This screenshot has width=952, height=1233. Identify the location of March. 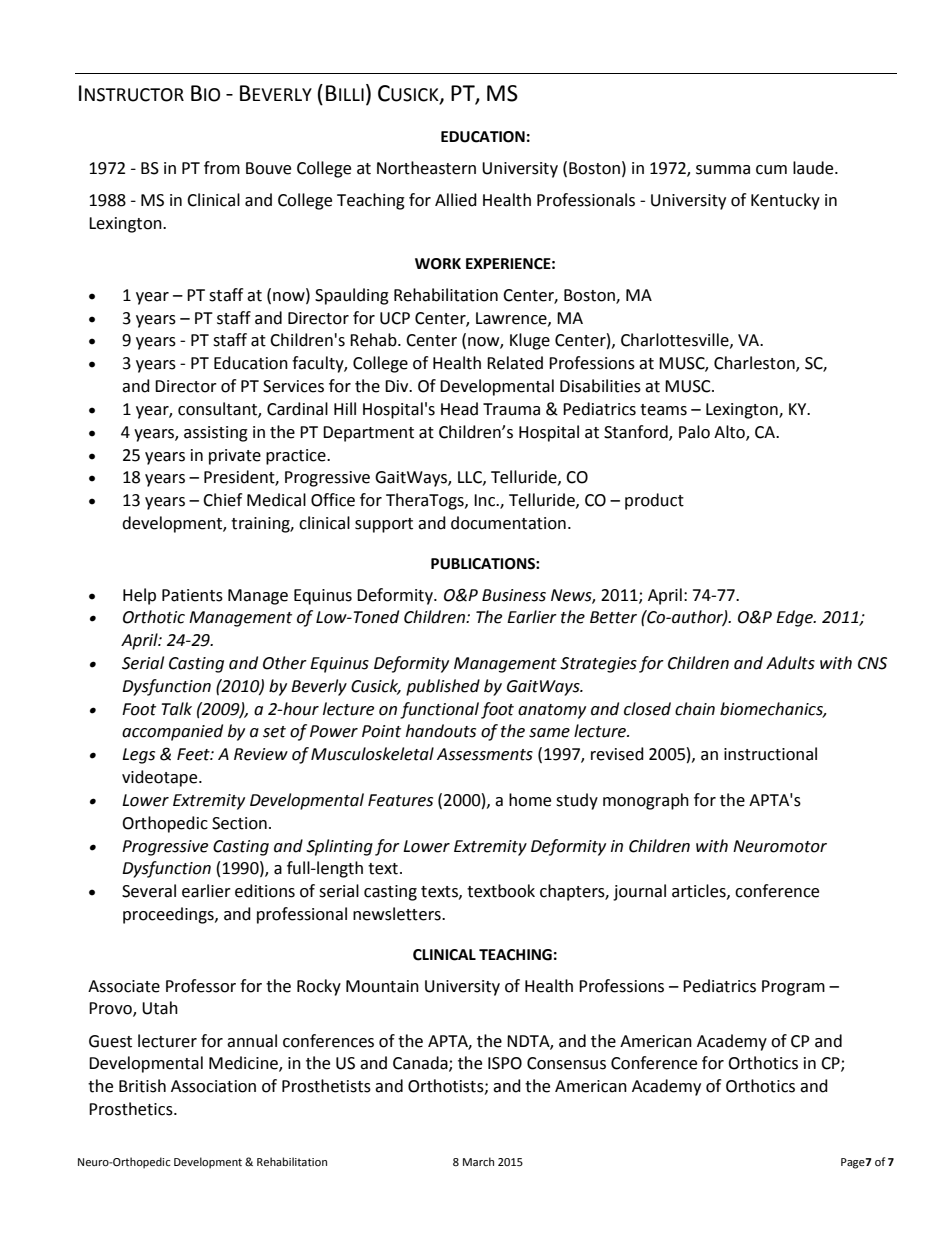
(478, 1161).
